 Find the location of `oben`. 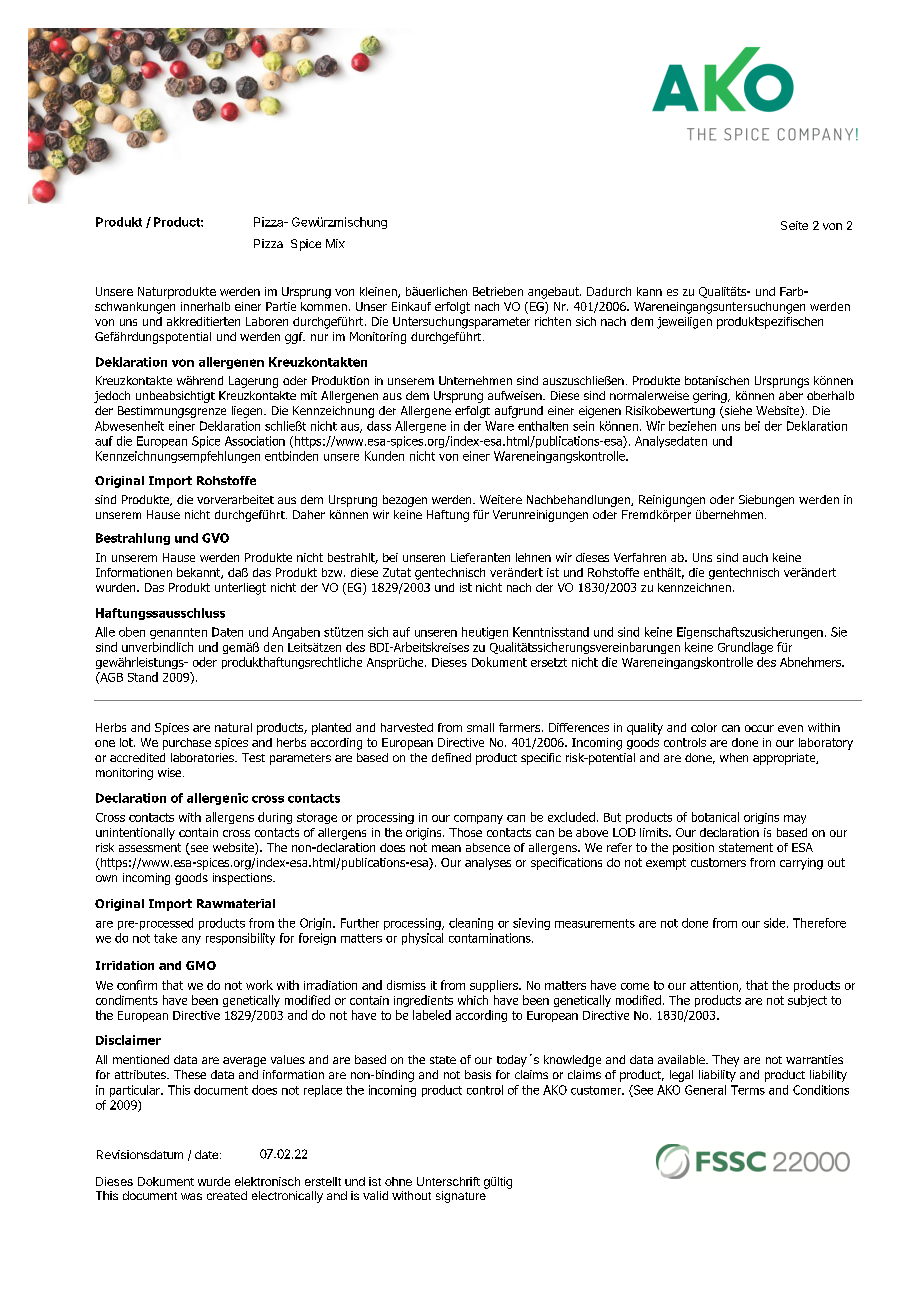

oben is located at coordinates (132, 632).
